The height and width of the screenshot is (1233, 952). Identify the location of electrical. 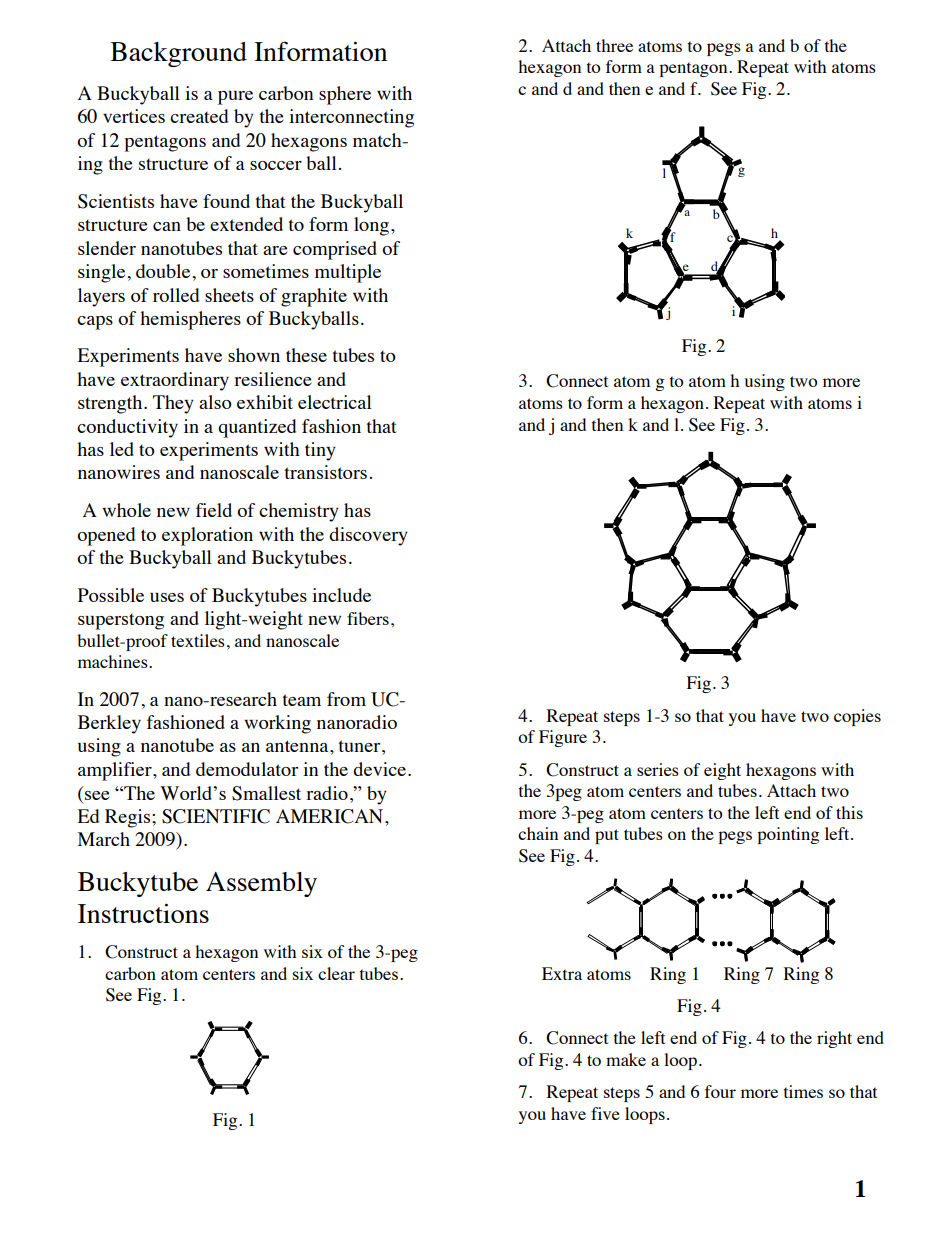
(335, 402).
